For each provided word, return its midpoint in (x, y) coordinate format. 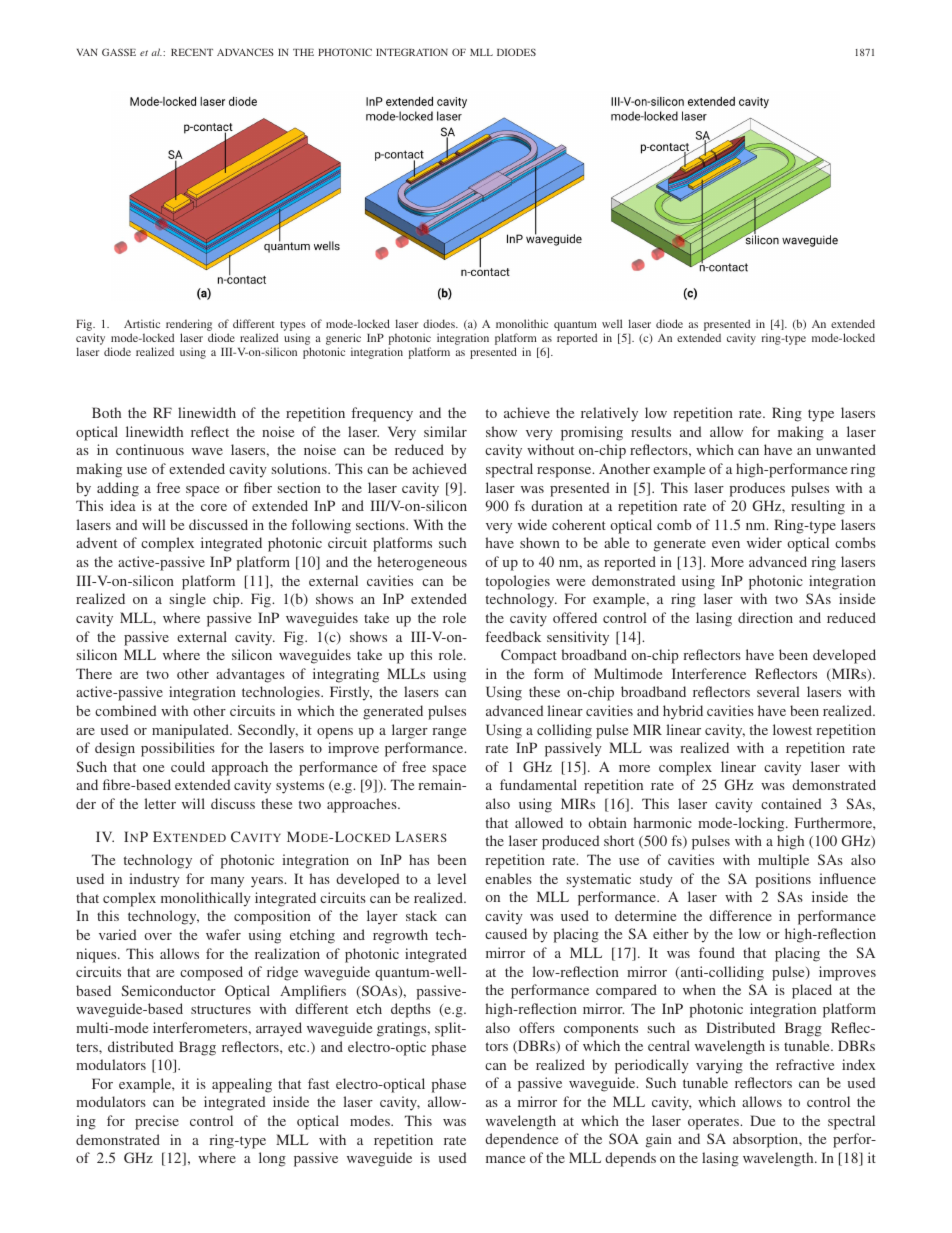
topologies (518, 582)
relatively (609, 414)
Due (762, 1120)
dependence (521, 1140)
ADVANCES (245, 52)
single (188, 600)
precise (157, 1122)
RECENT (192, 52)
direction (765, 617)
